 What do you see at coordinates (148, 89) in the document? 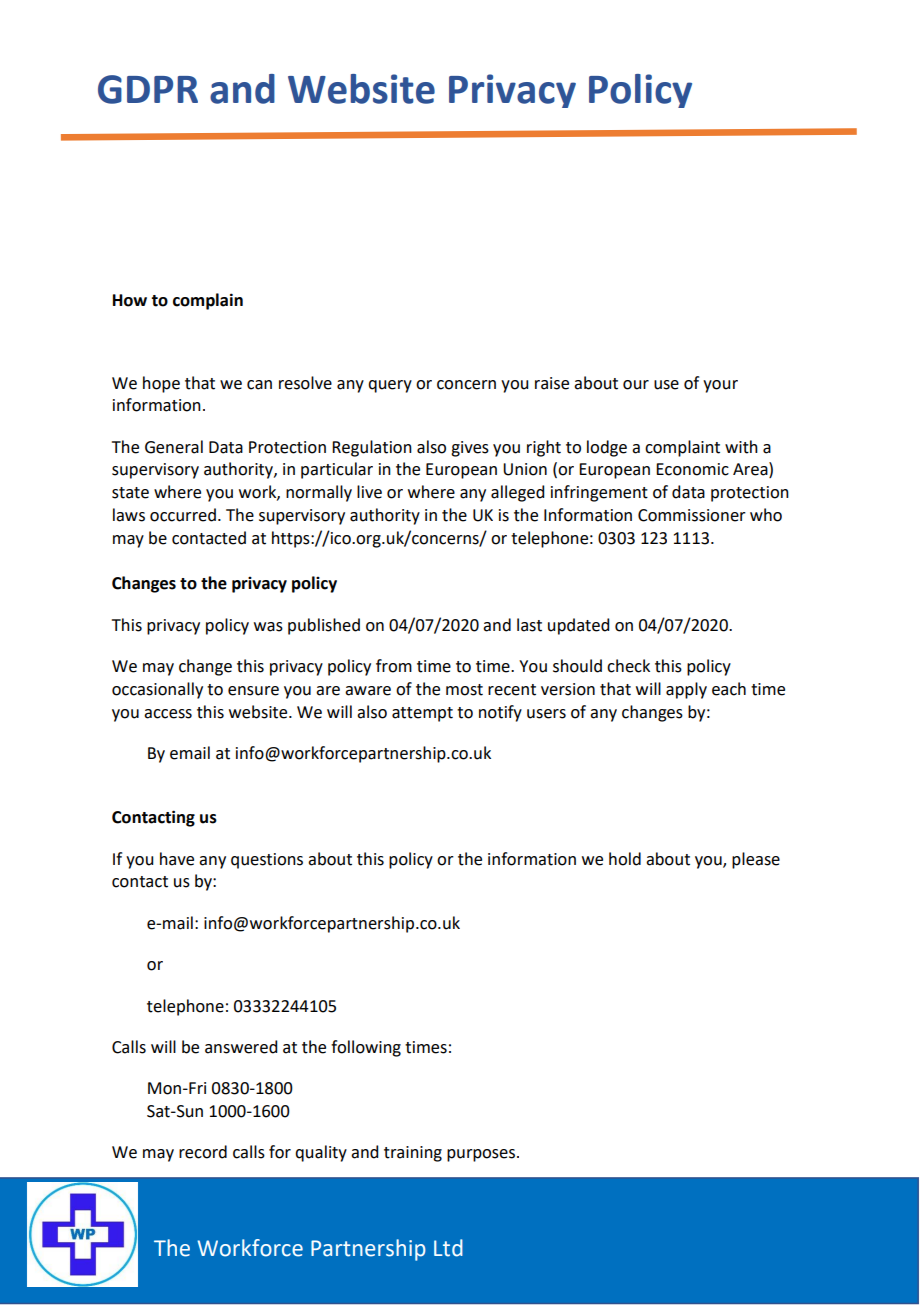
I see `GDPR` at bounding box center [148, 89].
